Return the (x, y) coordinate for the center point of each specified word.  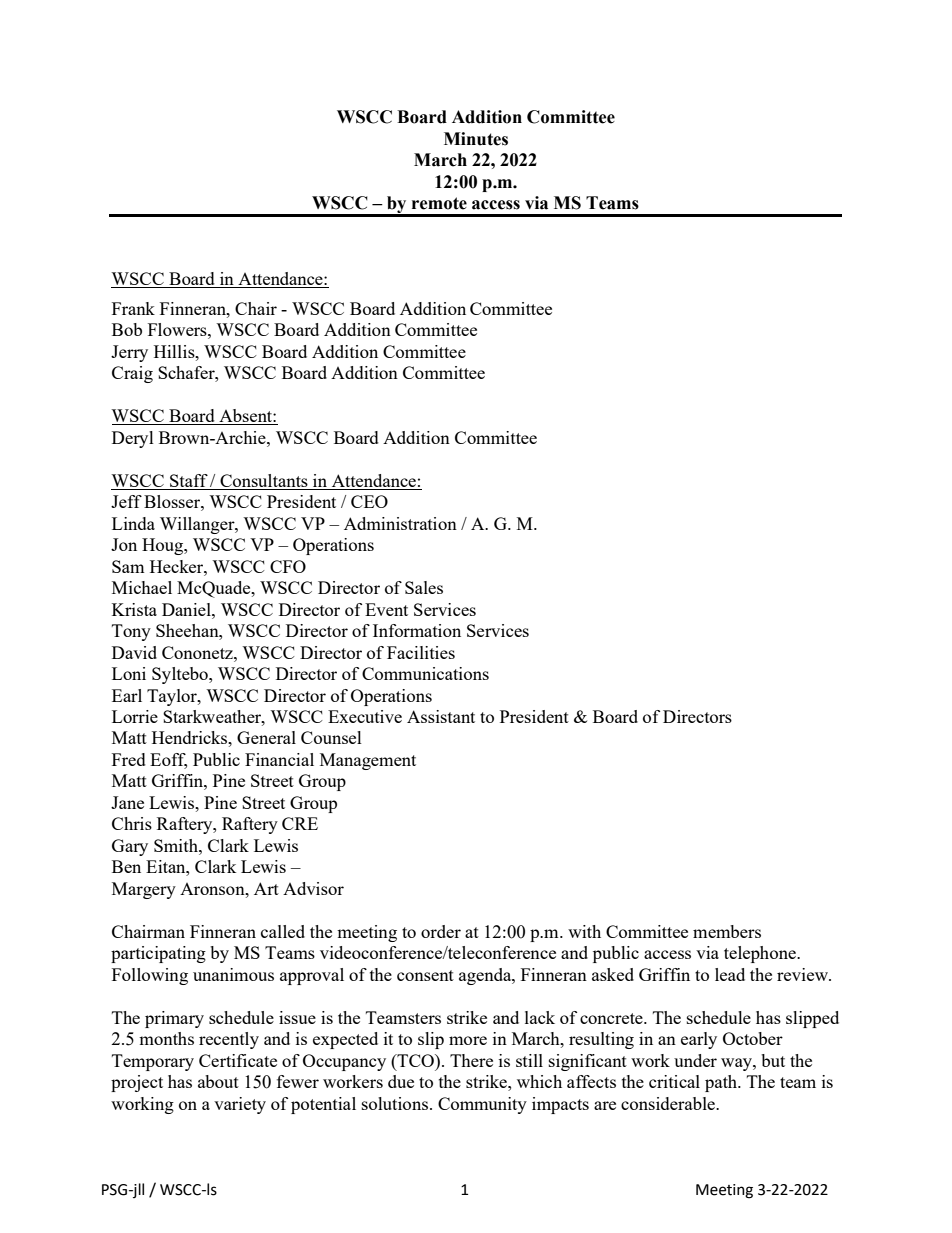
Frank (133, 308)
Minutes (476, 139)
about (218, 1081)
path (722, 1083)
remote (439, 203)
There (471, 1060)
